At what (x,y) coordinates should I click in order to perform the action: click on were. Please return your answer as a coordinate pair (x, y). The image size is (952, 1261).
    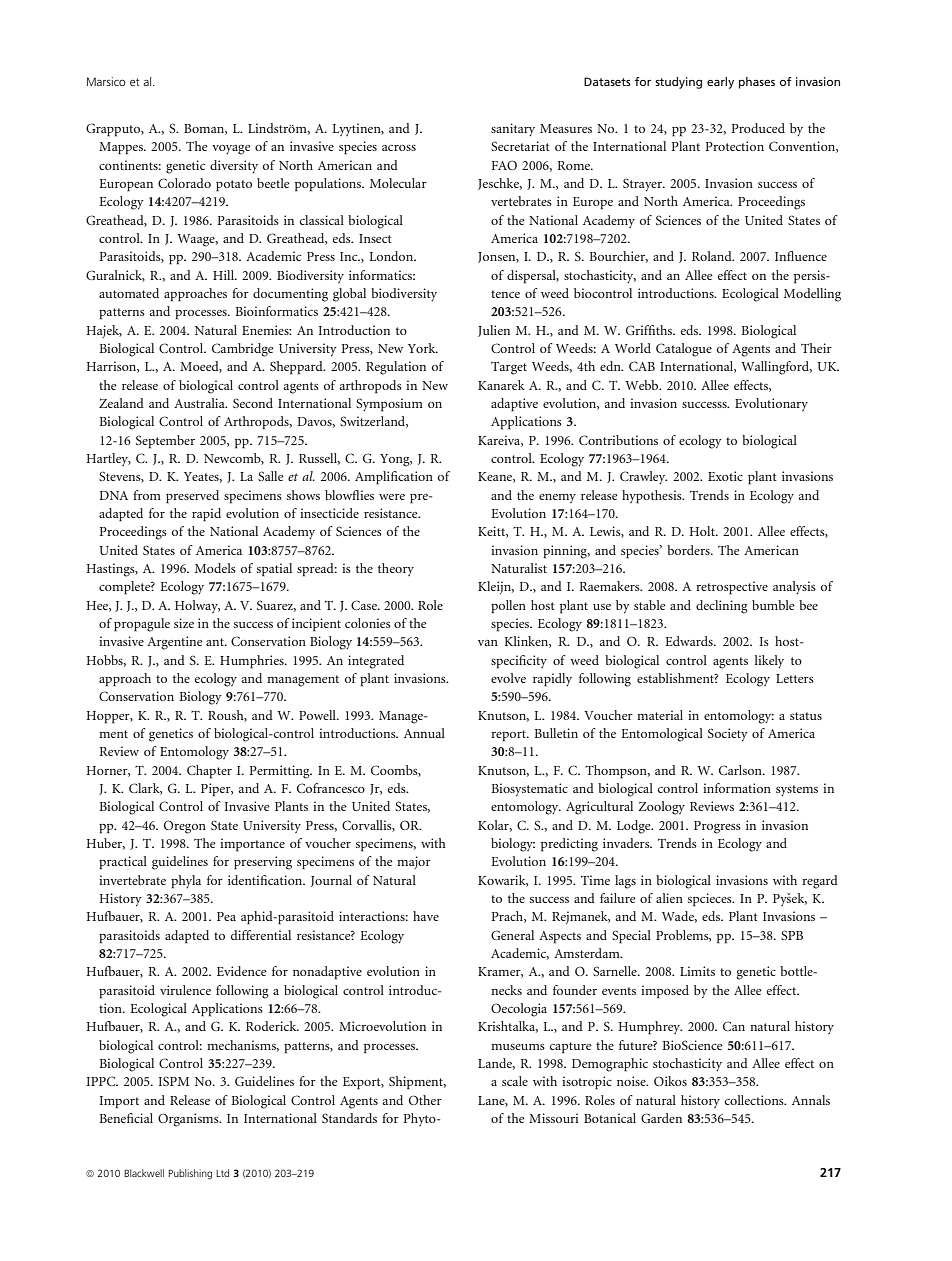
    Looking at the image, I should click on (392, 497).
